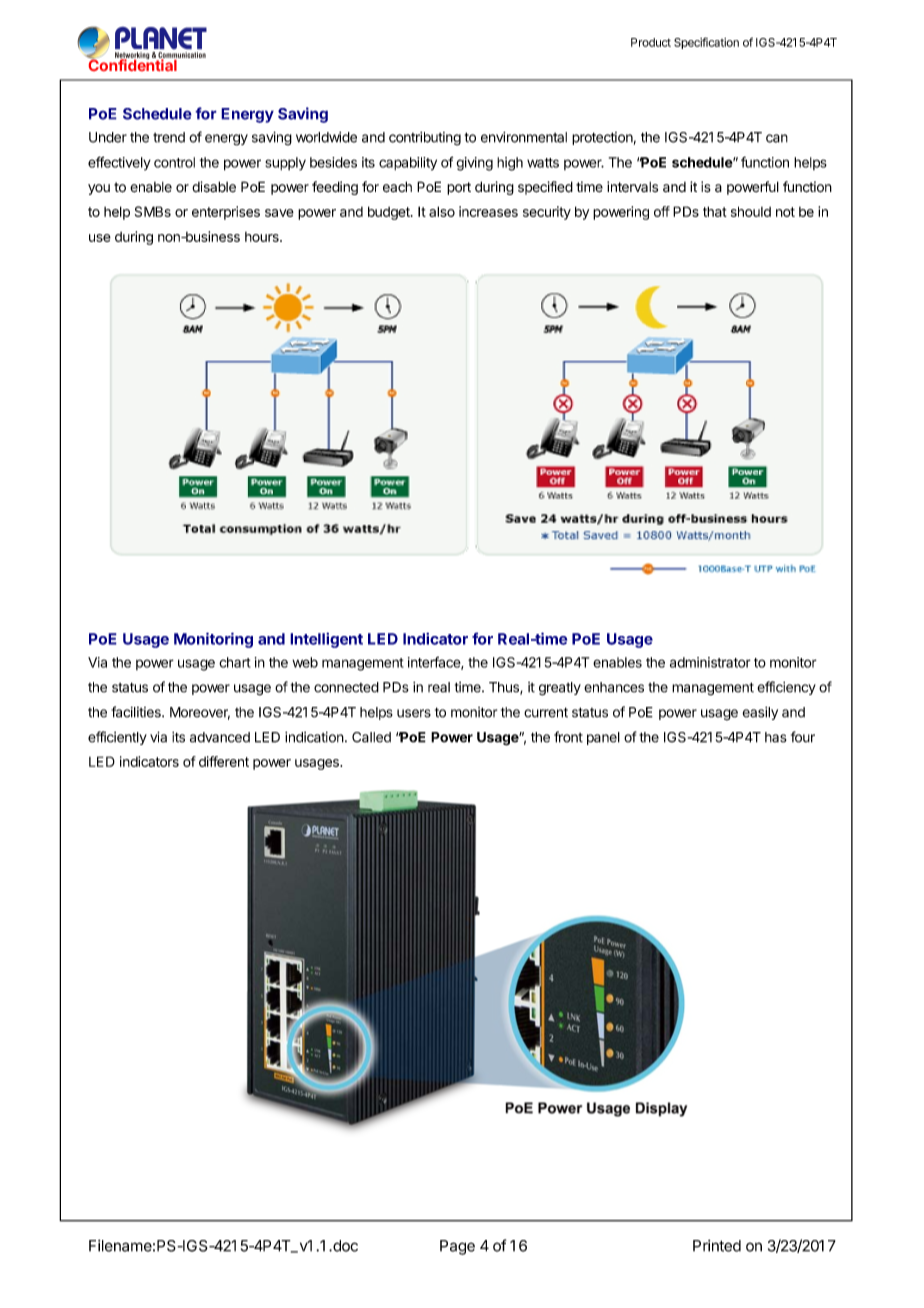  Describe the element at coordinates (235, 662) in the screenshot. I see `chart` at that location.
